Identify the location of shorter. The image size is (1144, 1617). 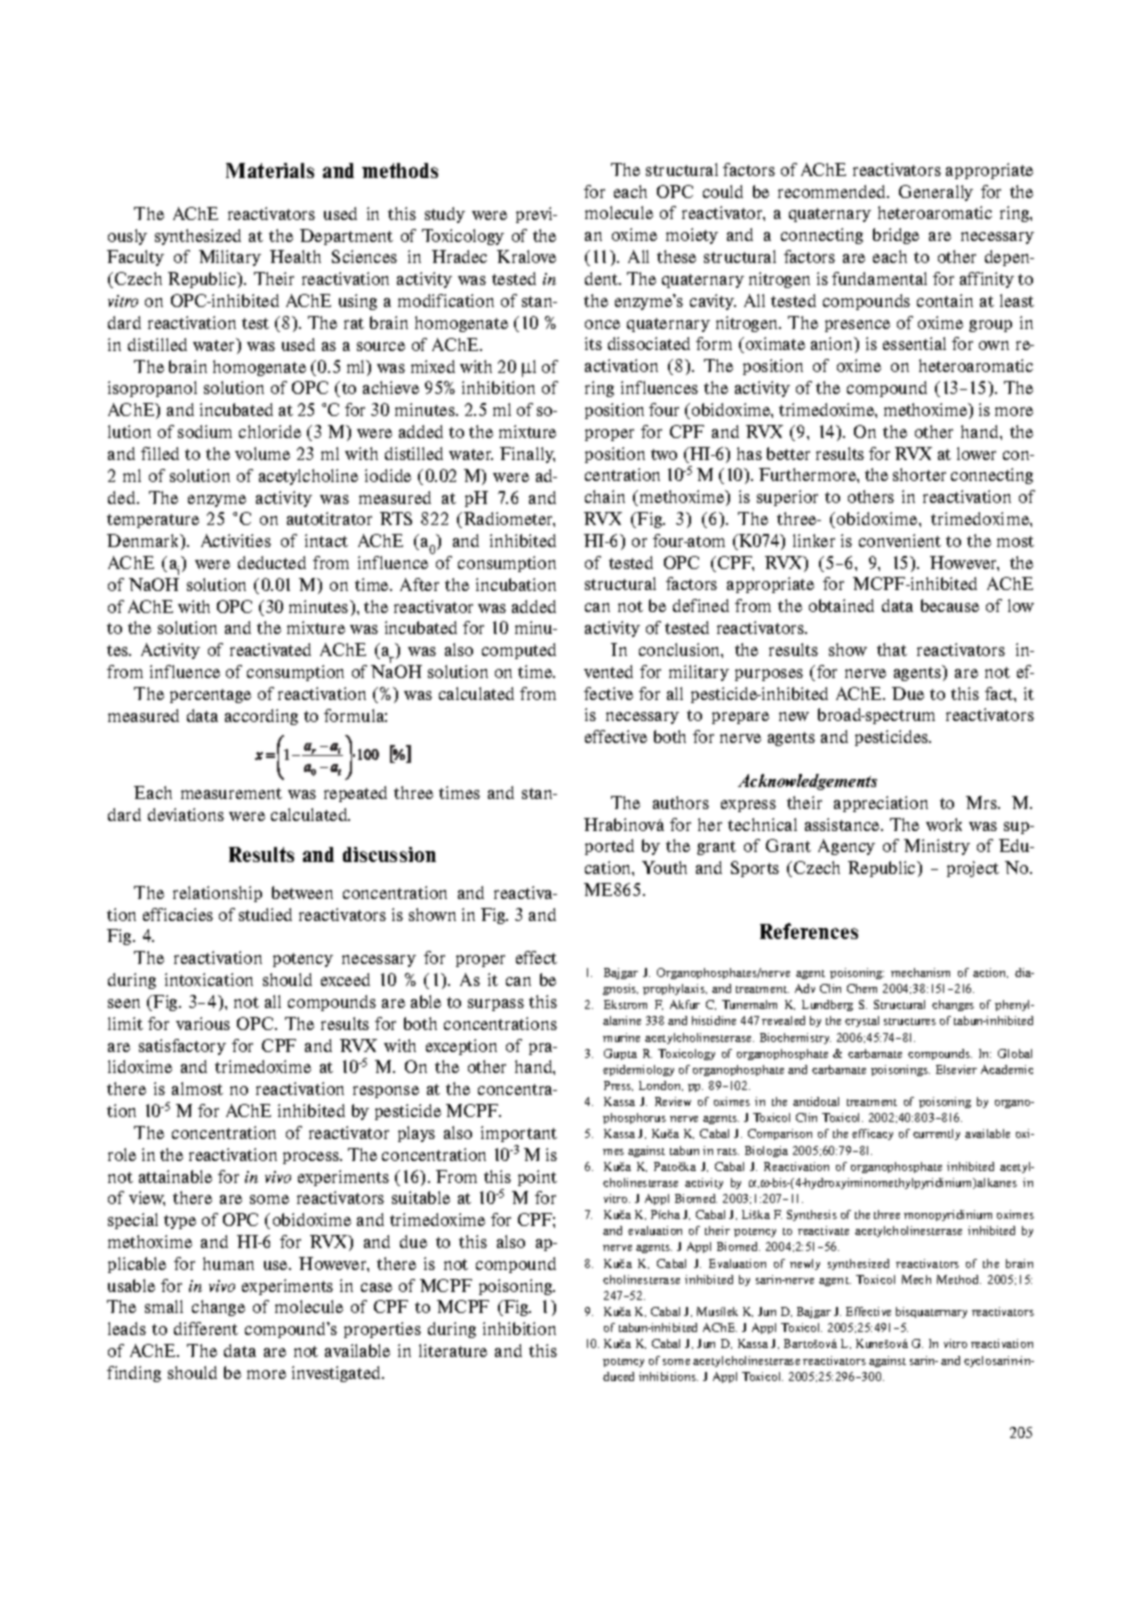
(919, 474).
